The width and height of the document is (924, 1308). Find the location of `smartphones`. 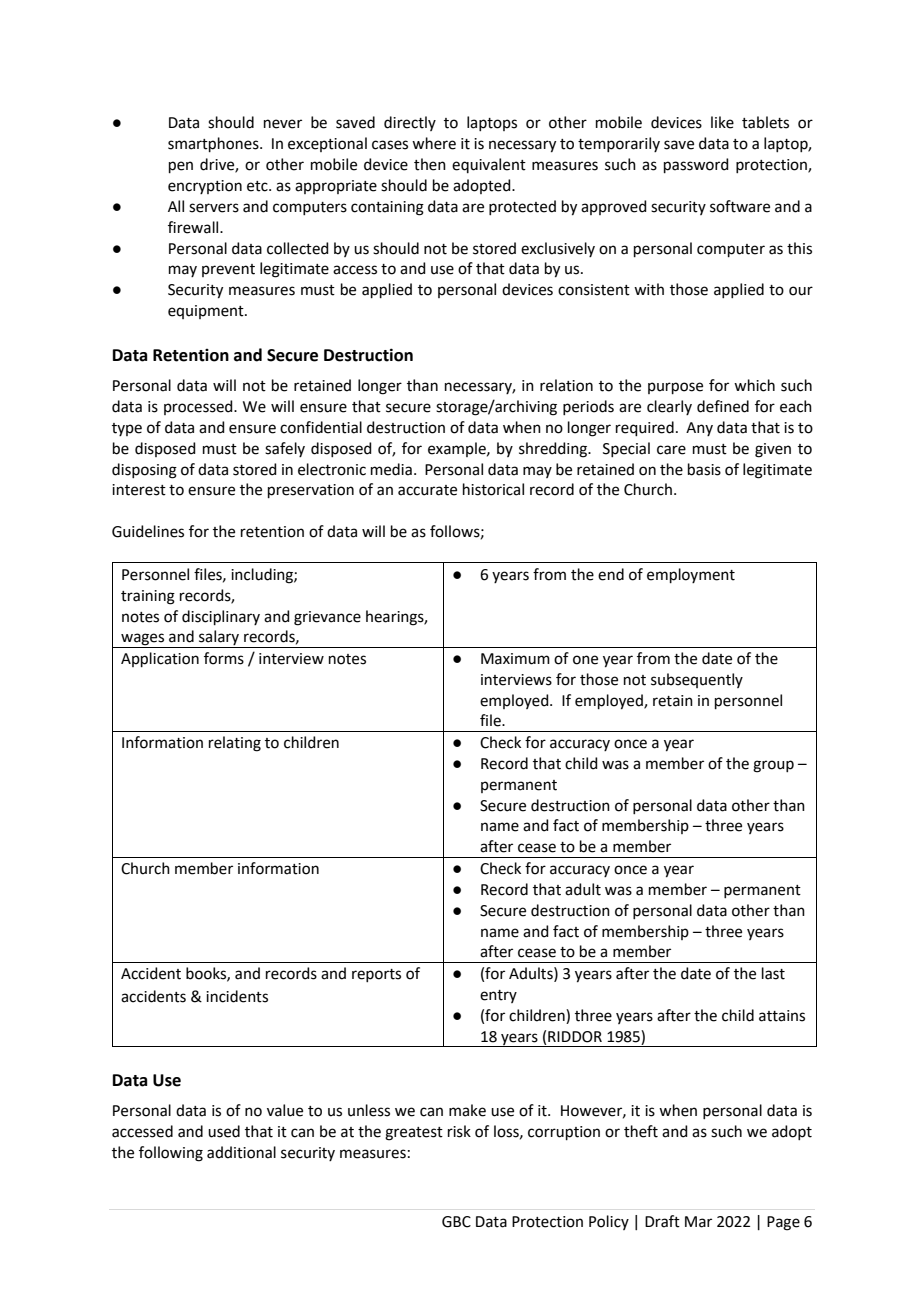

smartphones is located at coordinates (214, 144).
